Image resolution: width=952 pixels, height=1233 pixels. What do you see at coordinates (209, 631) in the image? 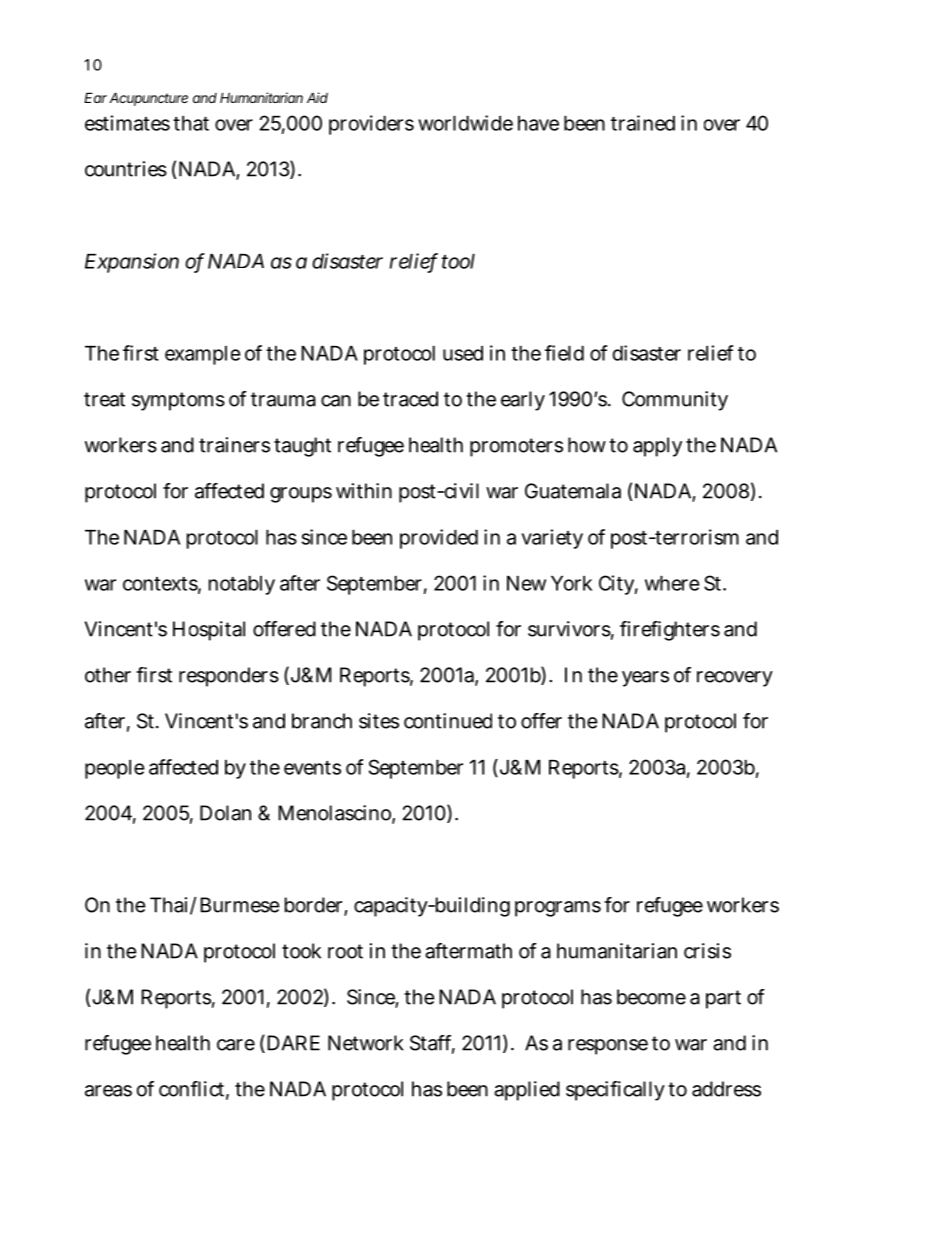
I see `Hospital` at bounding box center [209, 631].
